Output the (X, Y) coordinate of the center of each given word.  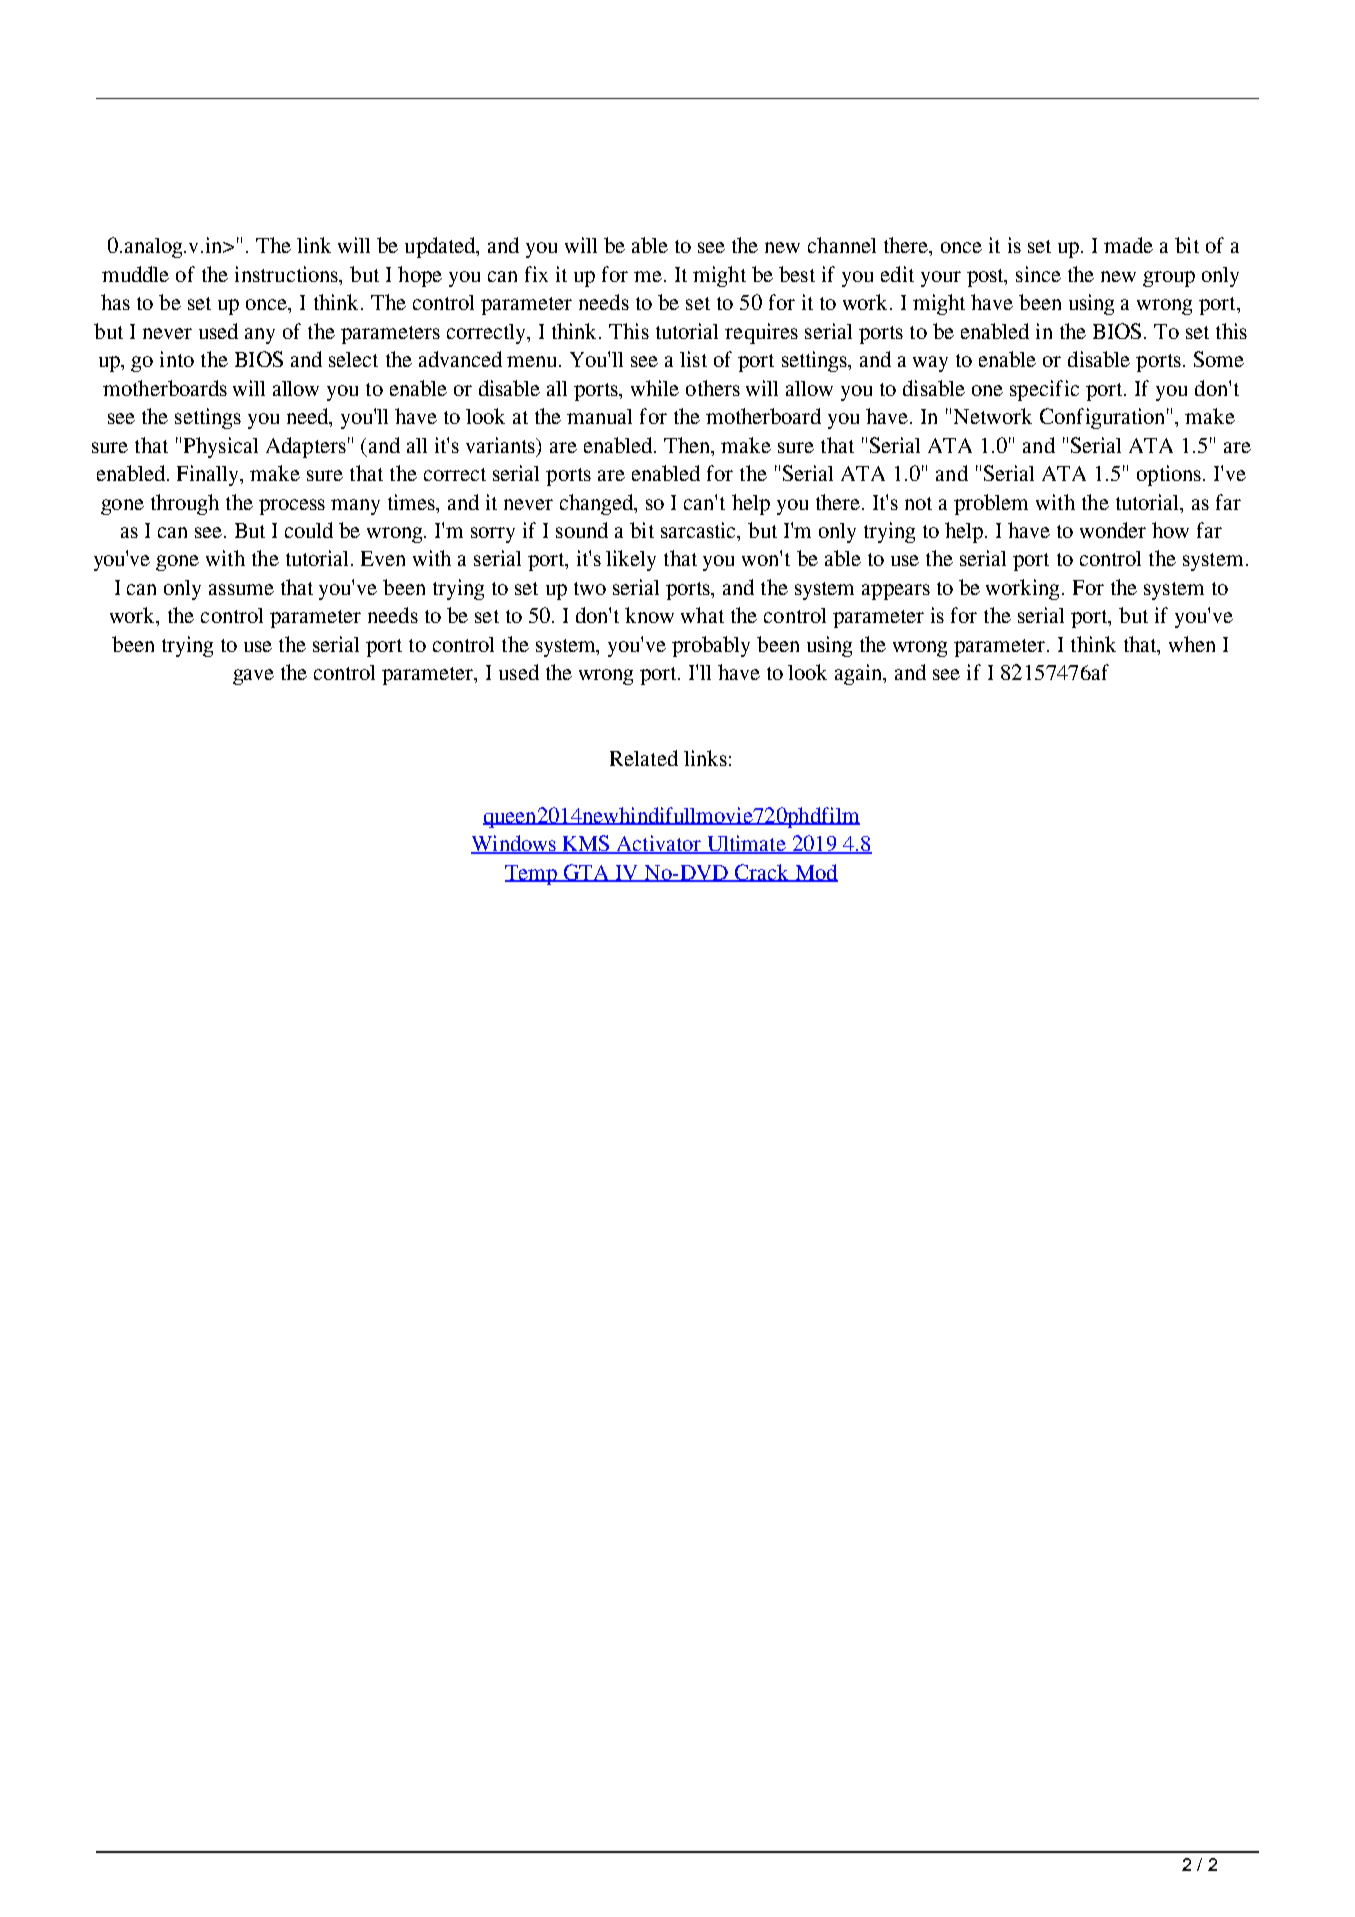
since (1038, 274)
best (797, 274)
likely (631, 560)
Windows (514, 844)
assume (241, 589)
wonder (1113, 530)
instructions (288, 275)
